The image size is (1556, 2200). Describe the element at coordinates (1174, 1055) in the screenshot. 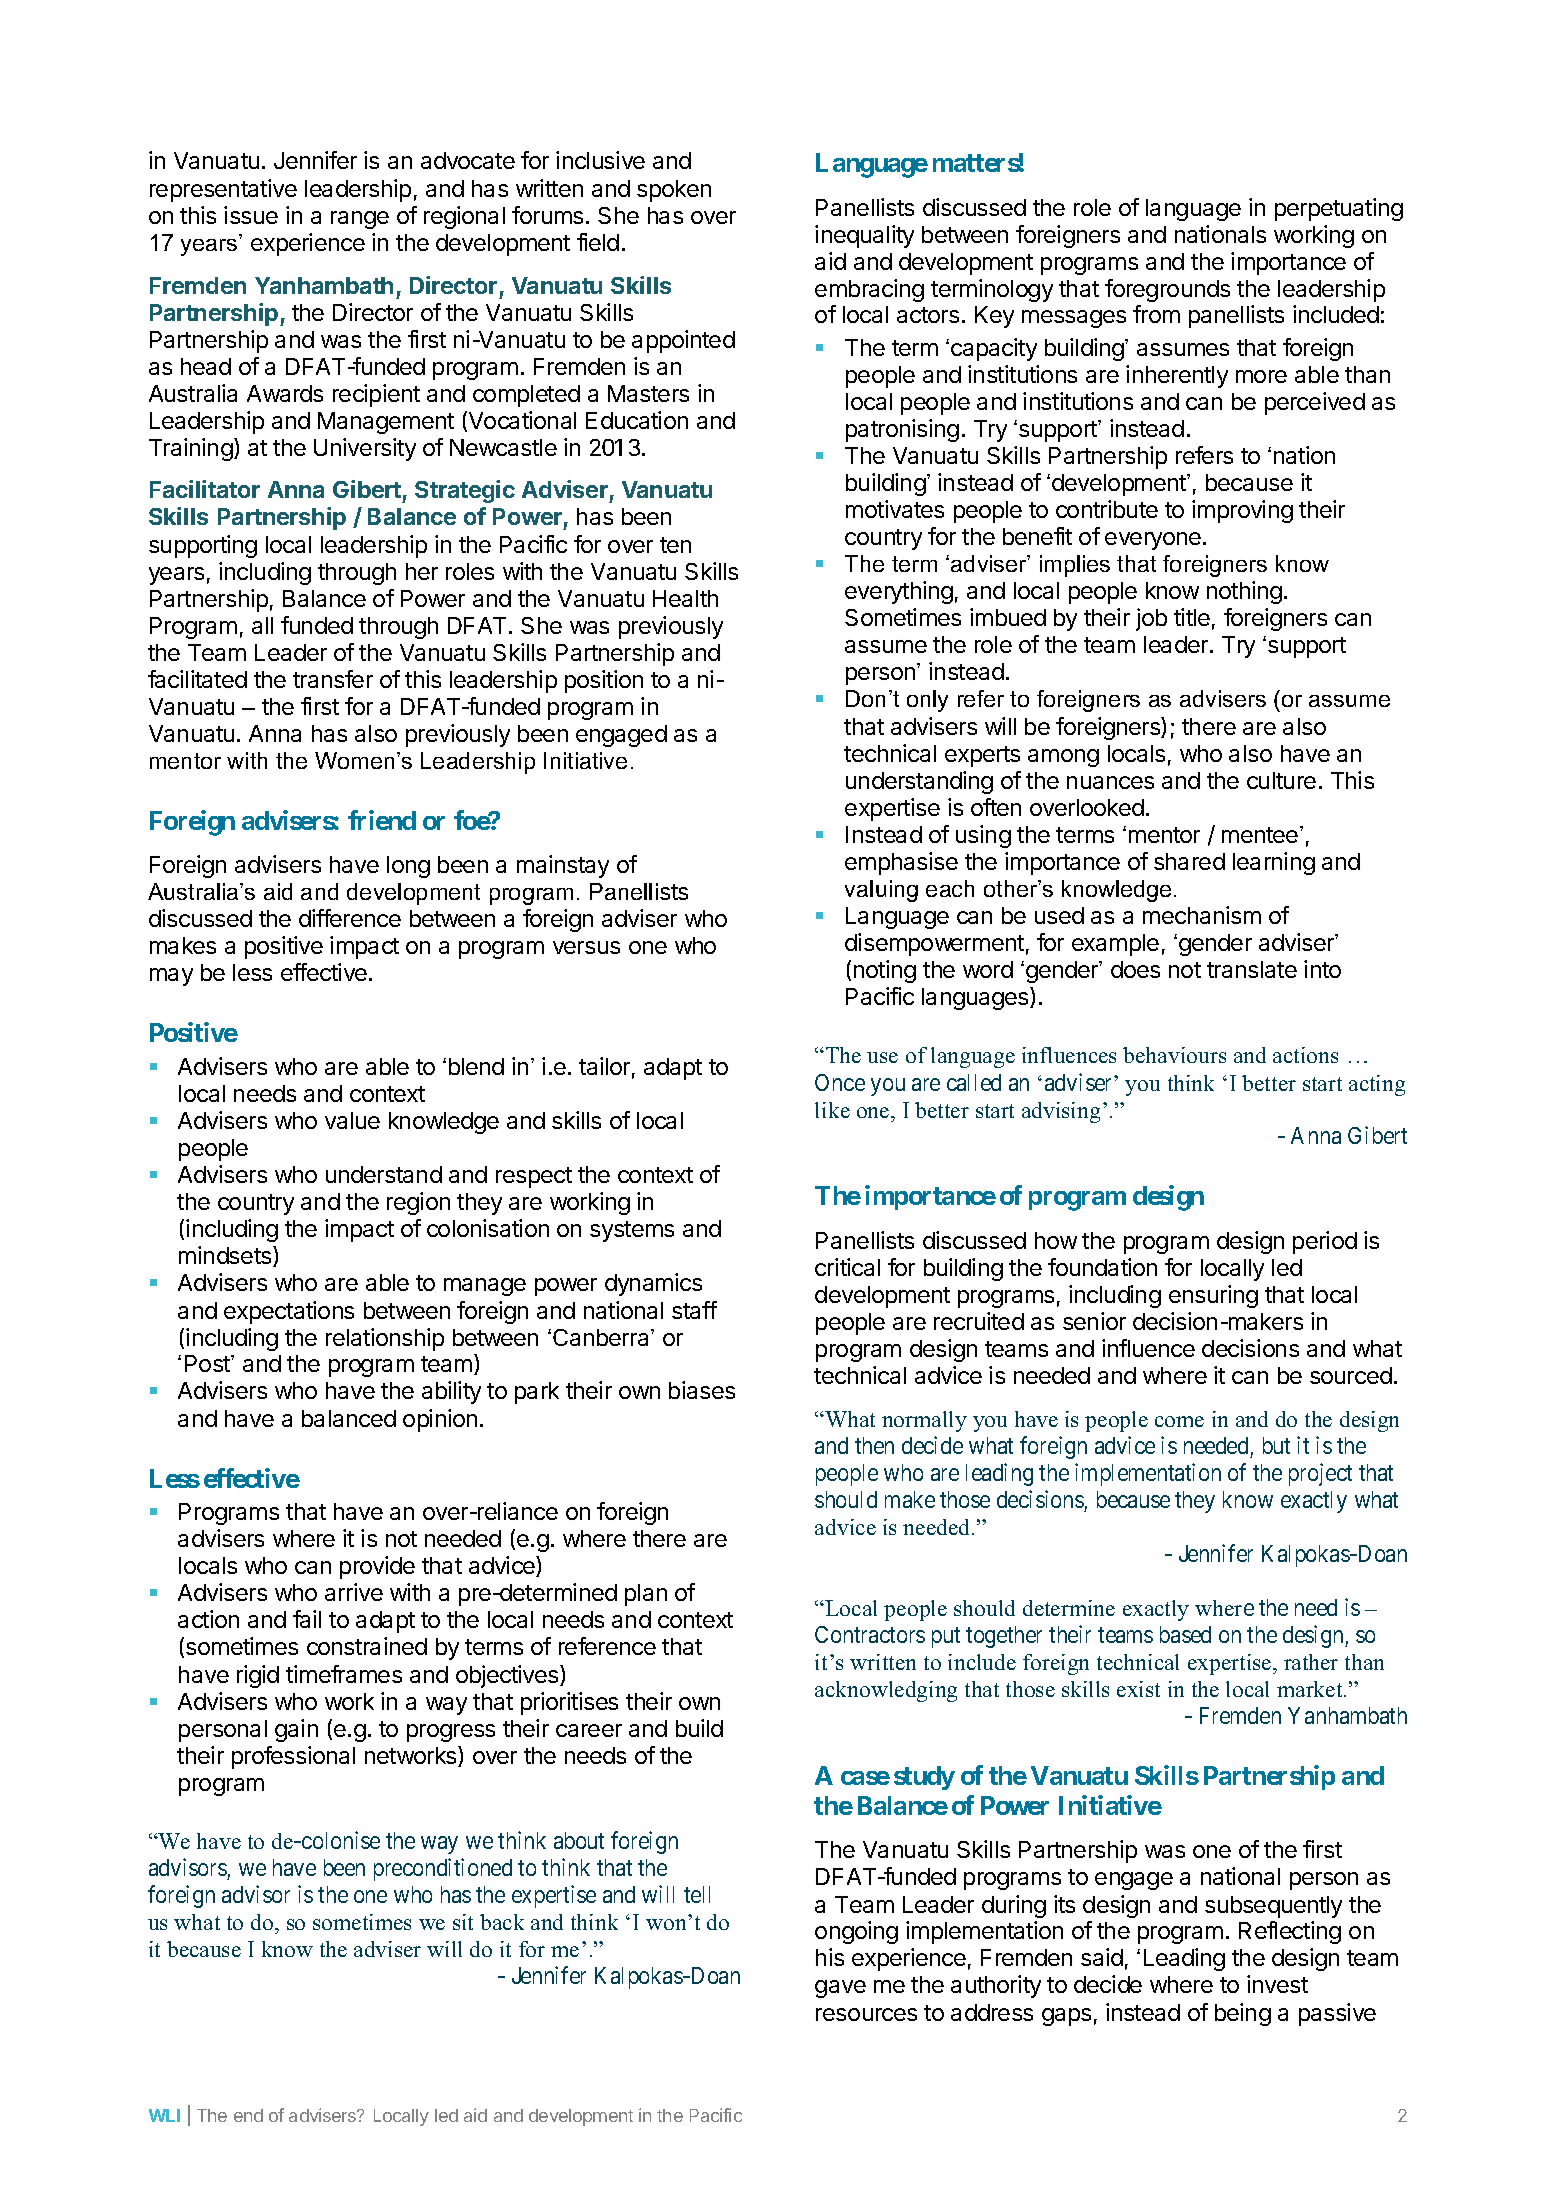

I see `behaviours` at that location.
